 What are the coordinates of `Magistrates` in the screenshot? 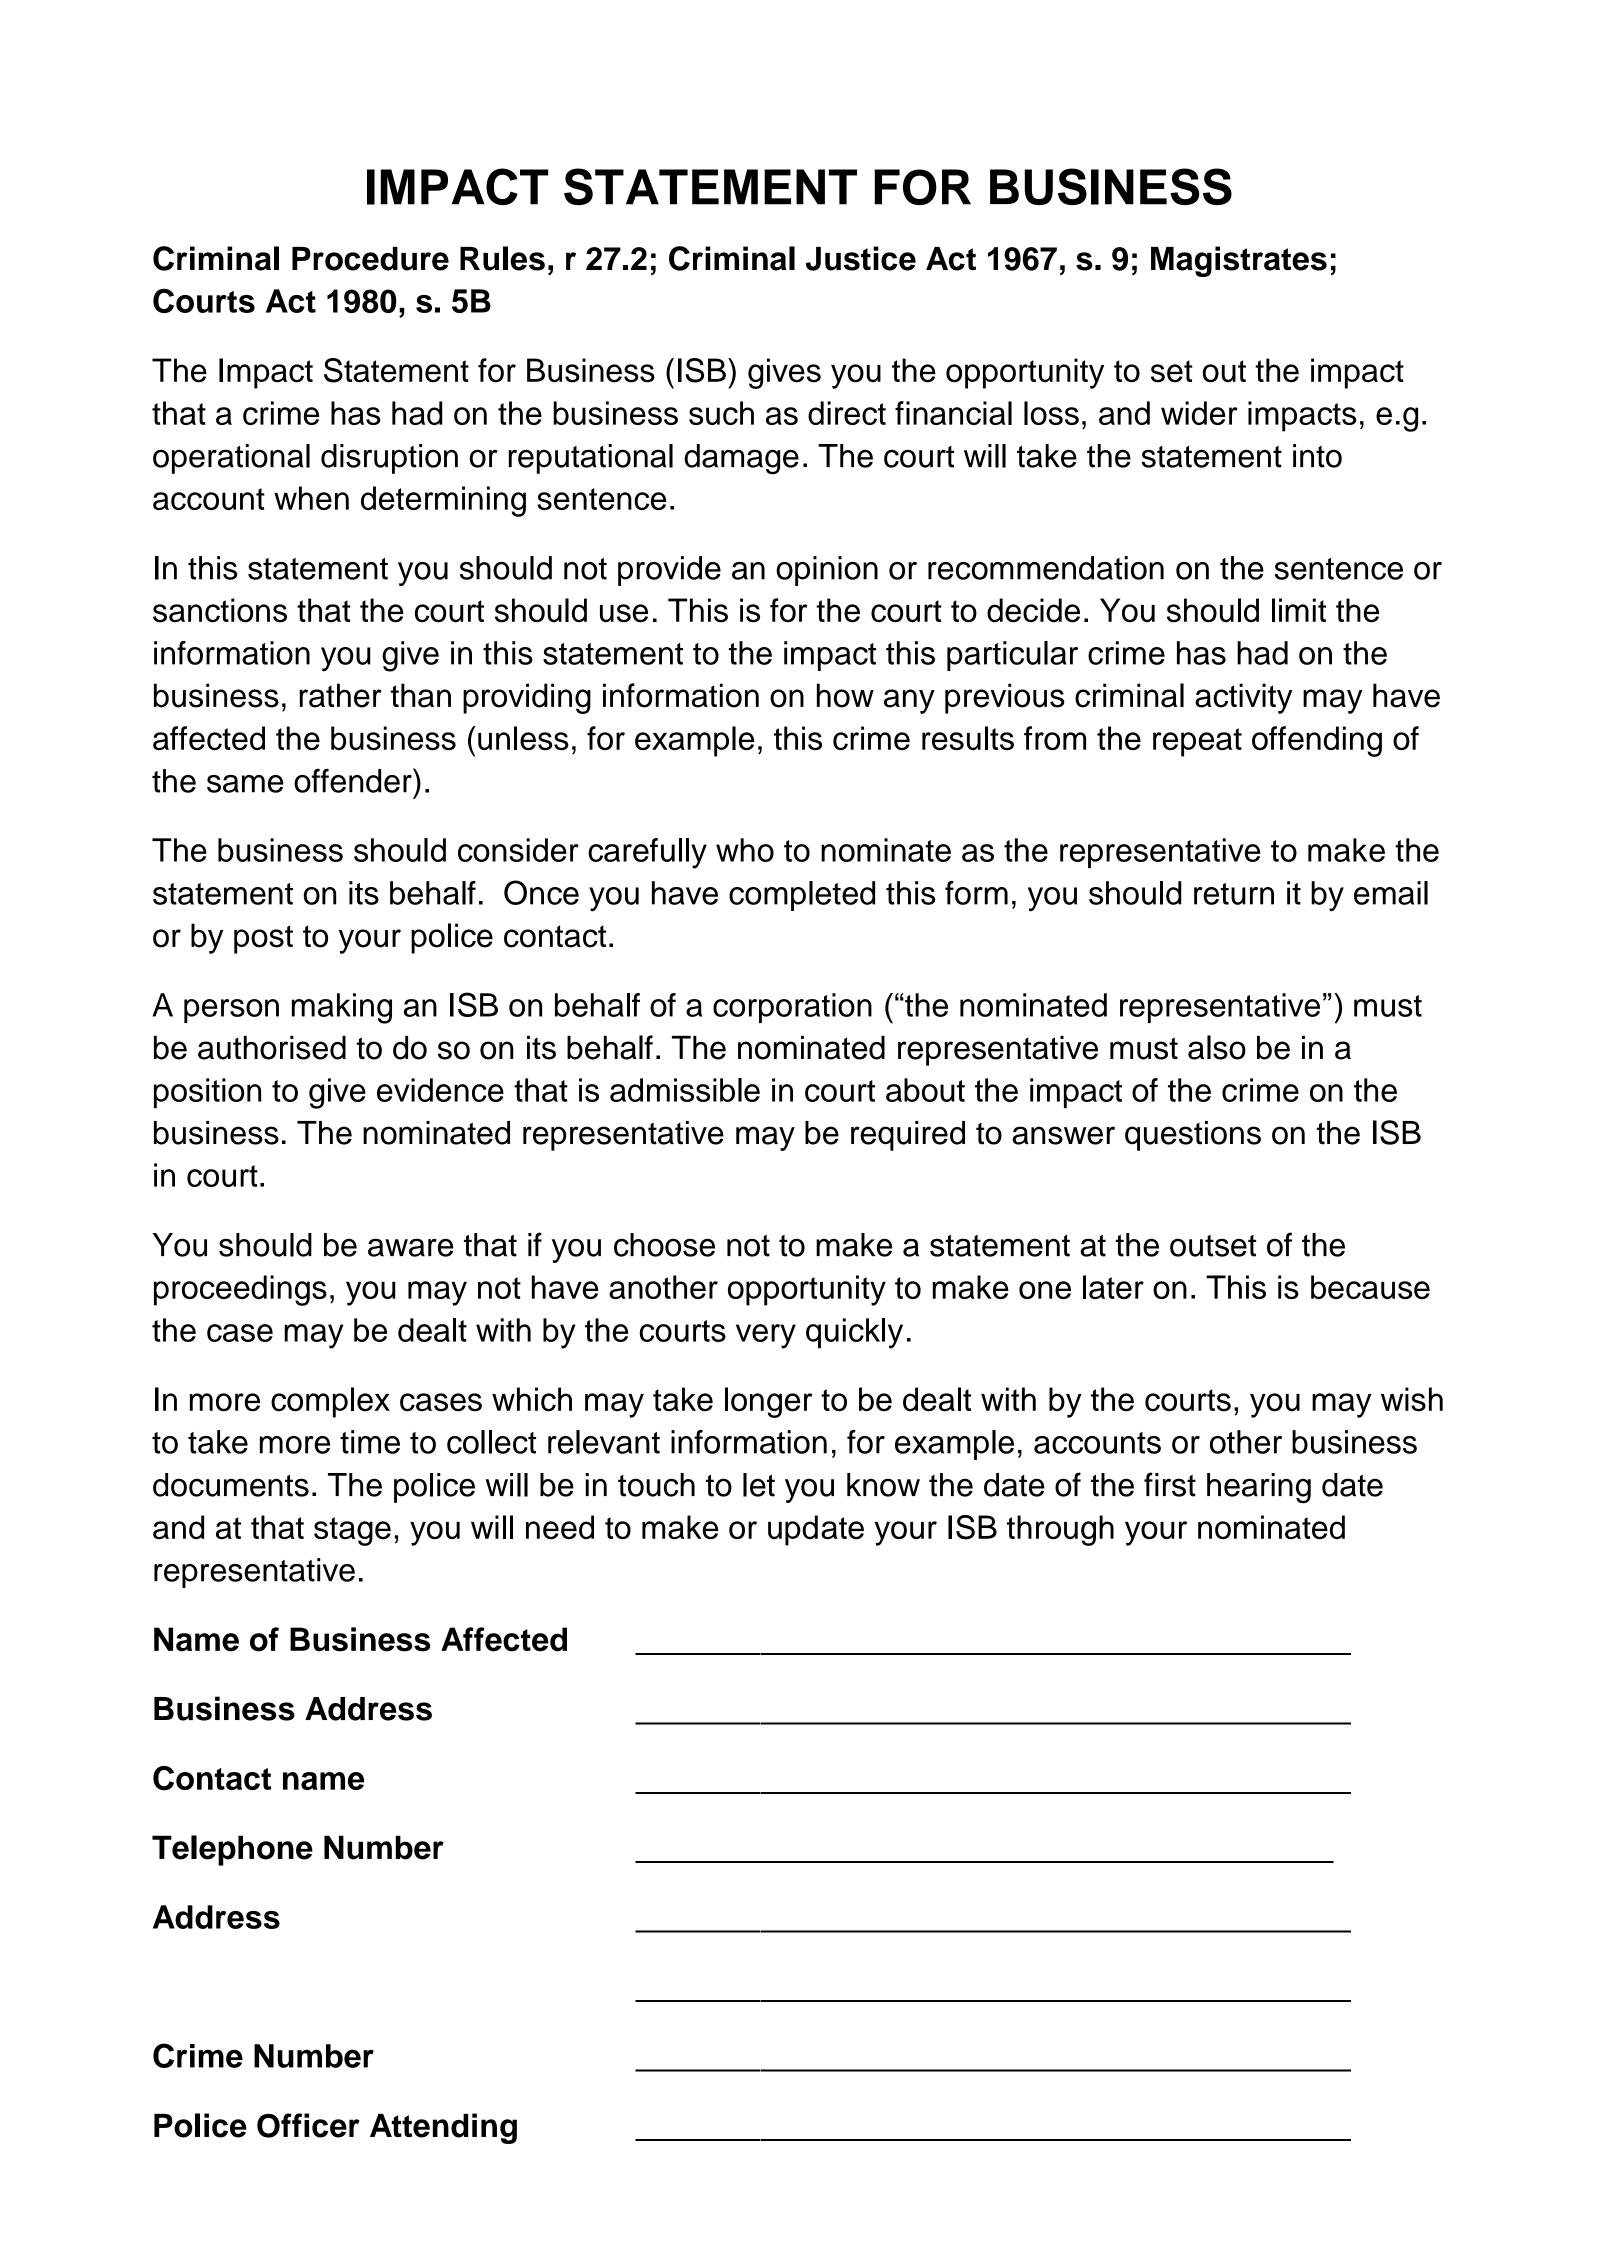 It's located at (1239, 261).
